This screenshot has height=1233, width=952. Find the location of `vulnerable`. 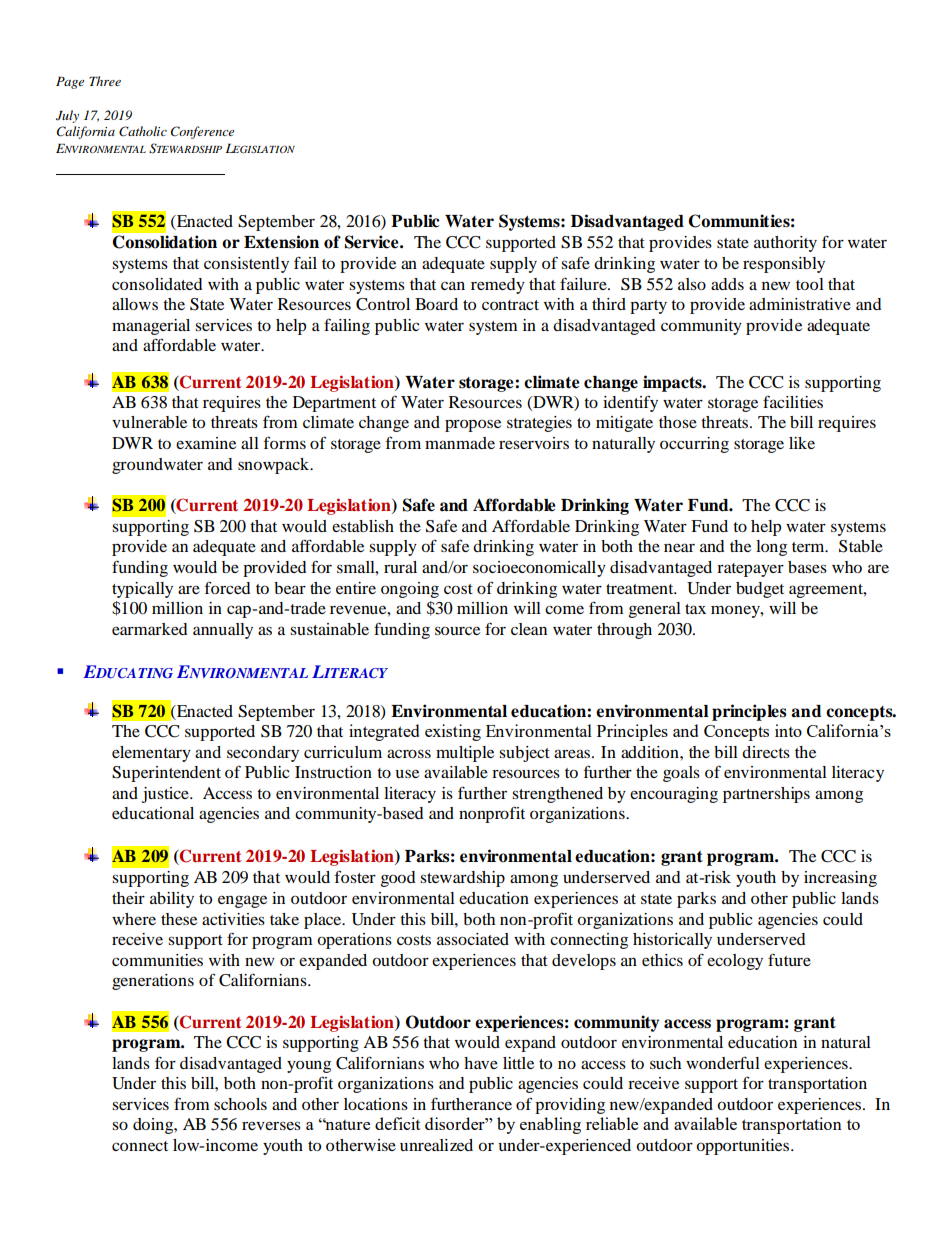

vulnerable is located at coordinates (149, 422).
